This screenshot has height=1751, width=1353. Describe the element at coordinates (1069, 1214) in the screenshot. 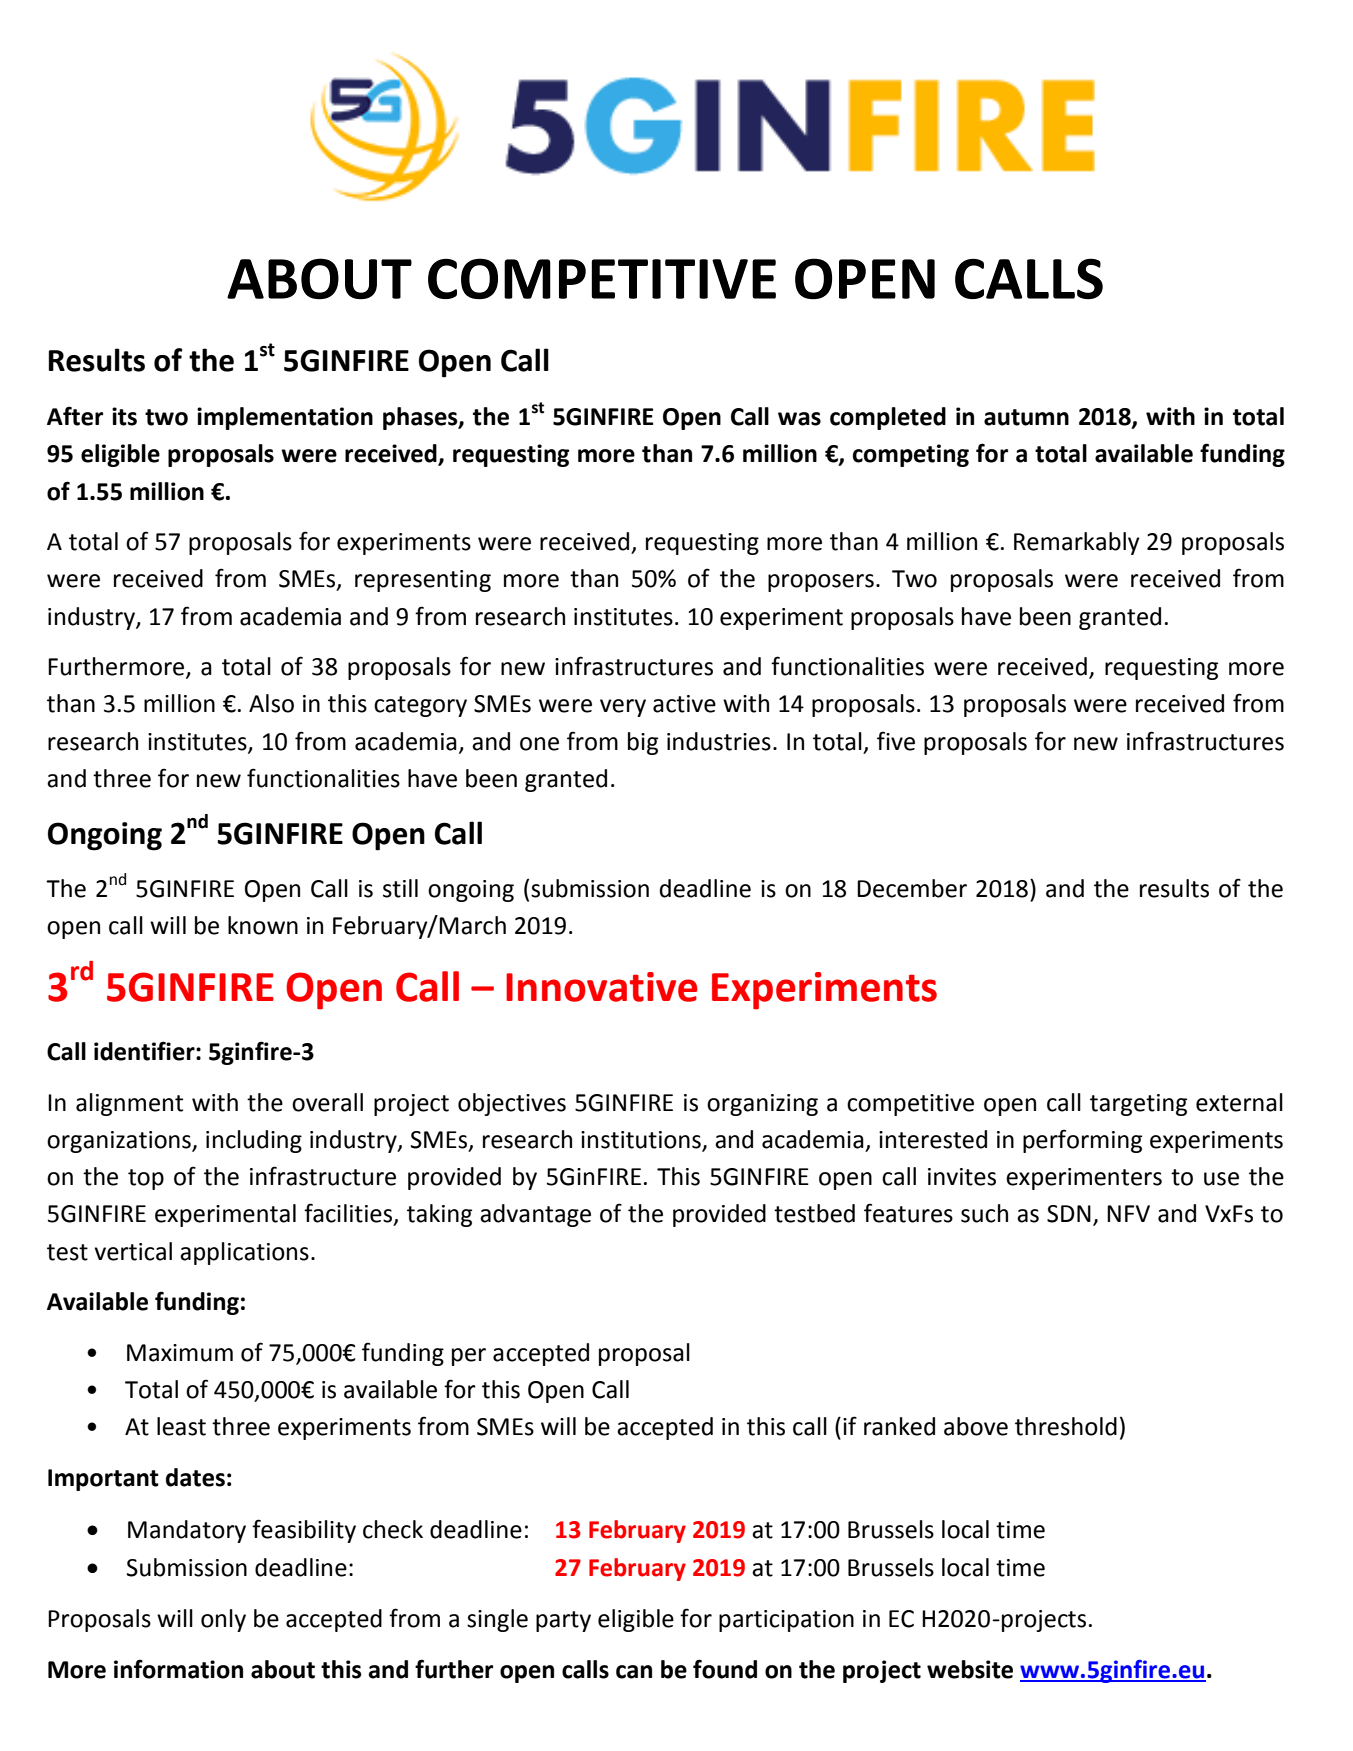

I see `SDN` at that location.
